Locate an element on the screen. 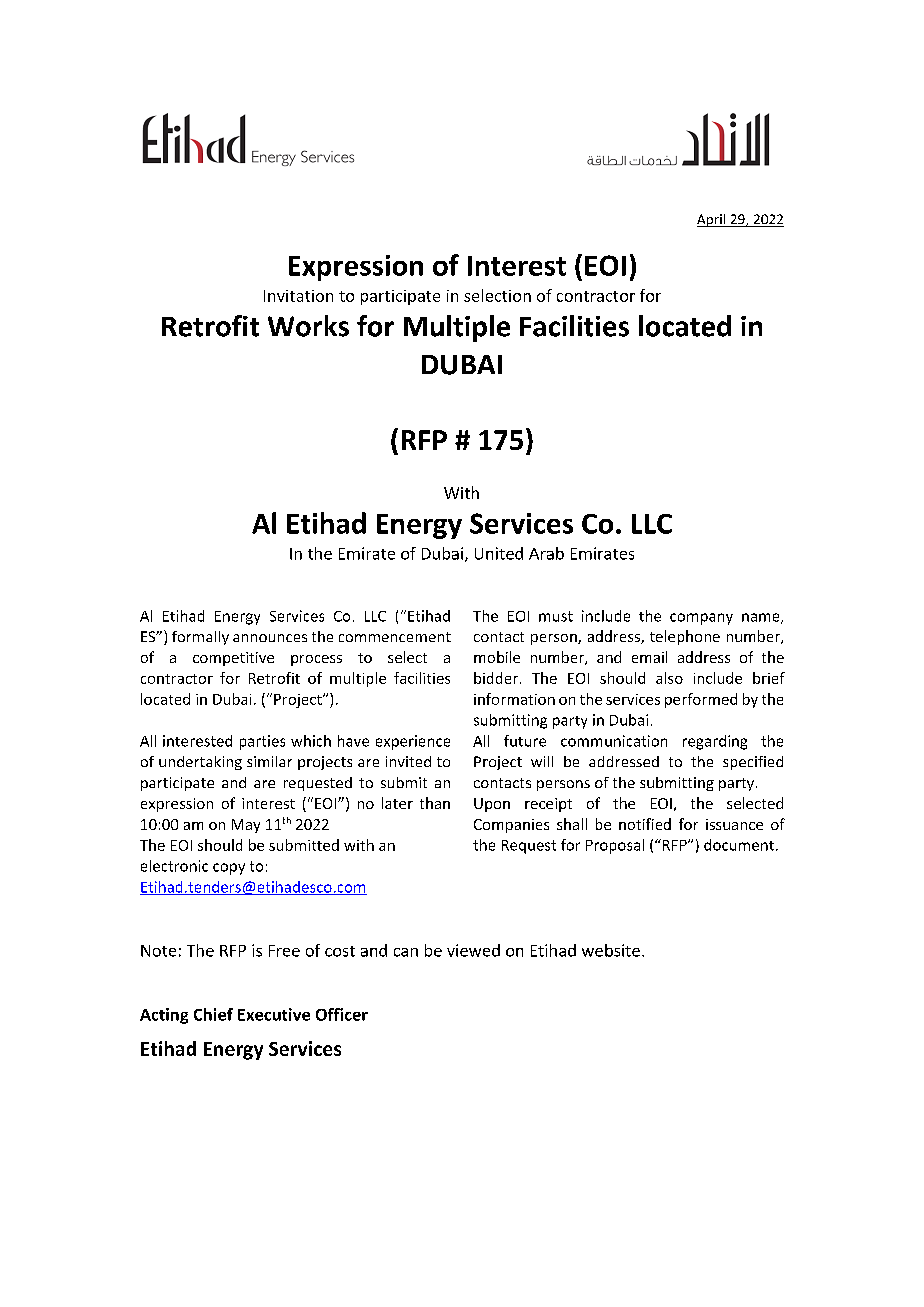 This screenshot has height=1307, width=924. Chief is located at coordinates (213, 1014).
